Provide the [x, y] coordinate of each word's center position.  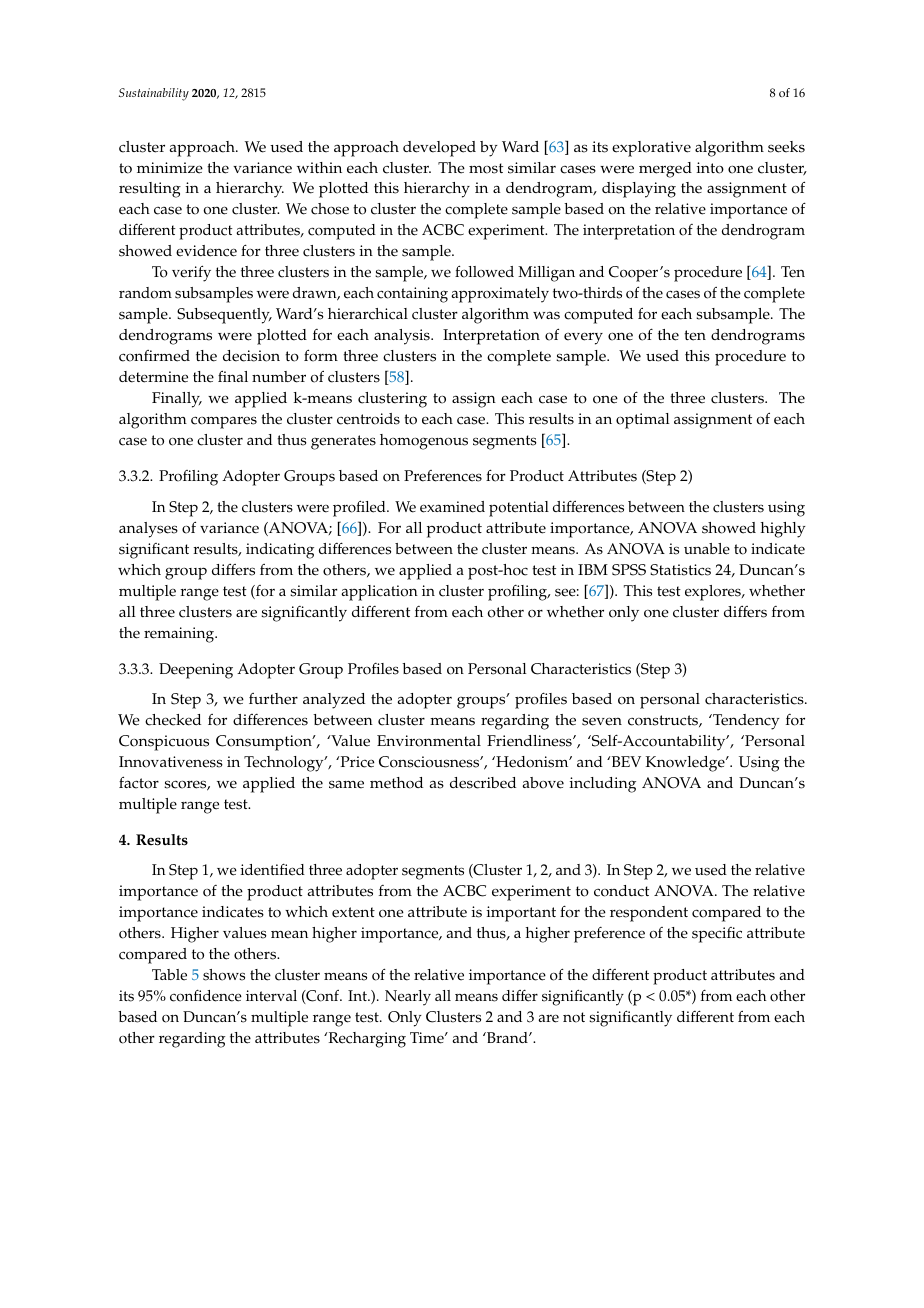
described [483, 783]
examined [452, 507]
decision [251, 356]
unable [707, 549]
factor [139, 782]
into [710, 168]
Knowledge [686, 764]
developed [439, 149]
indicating [280, 551]
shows [224, 975]
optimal [643, 421]
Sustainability [154, 94]
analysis [403, 337]
